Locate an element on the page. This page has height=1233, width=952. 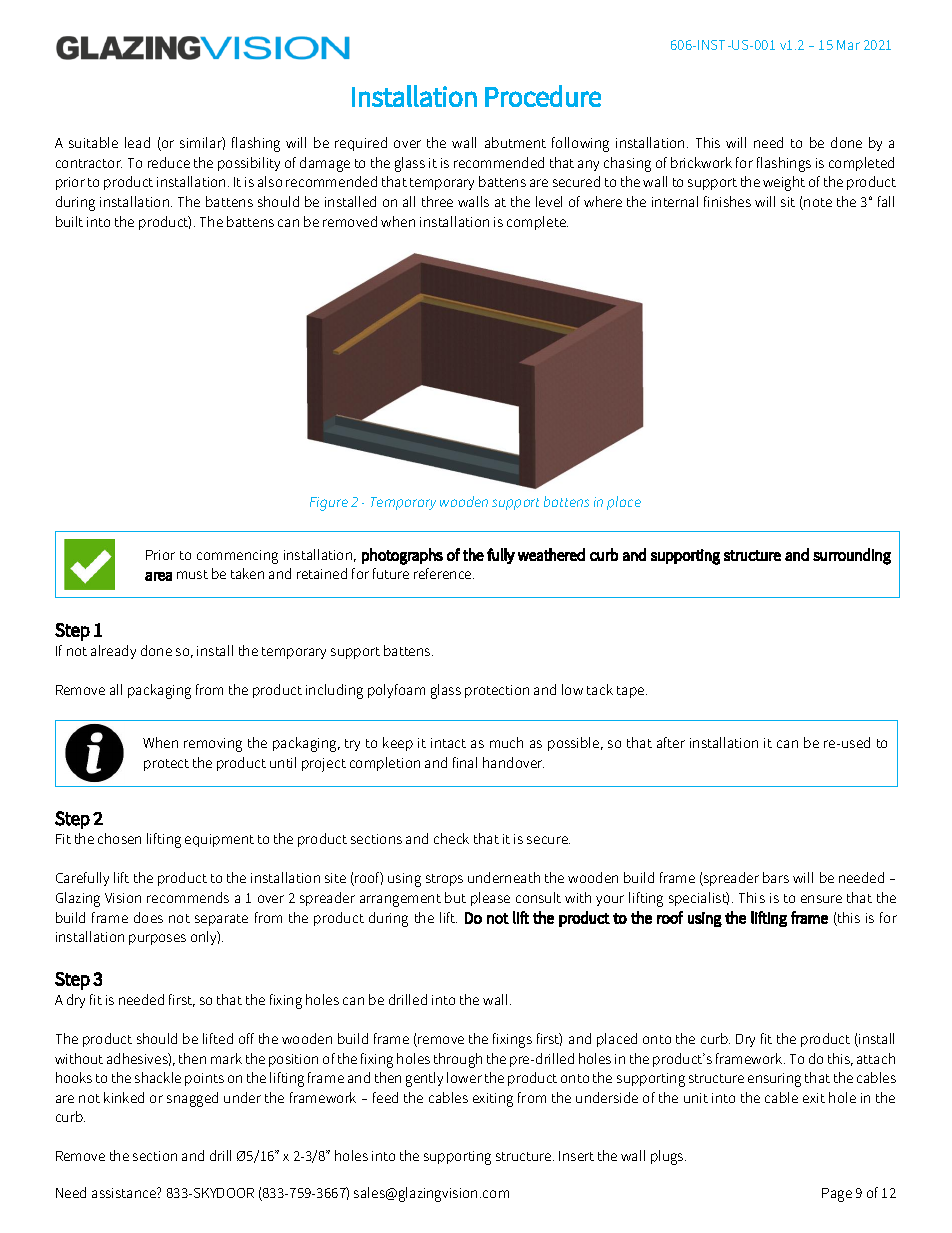
commencing is located at coordinates (237, 557).
